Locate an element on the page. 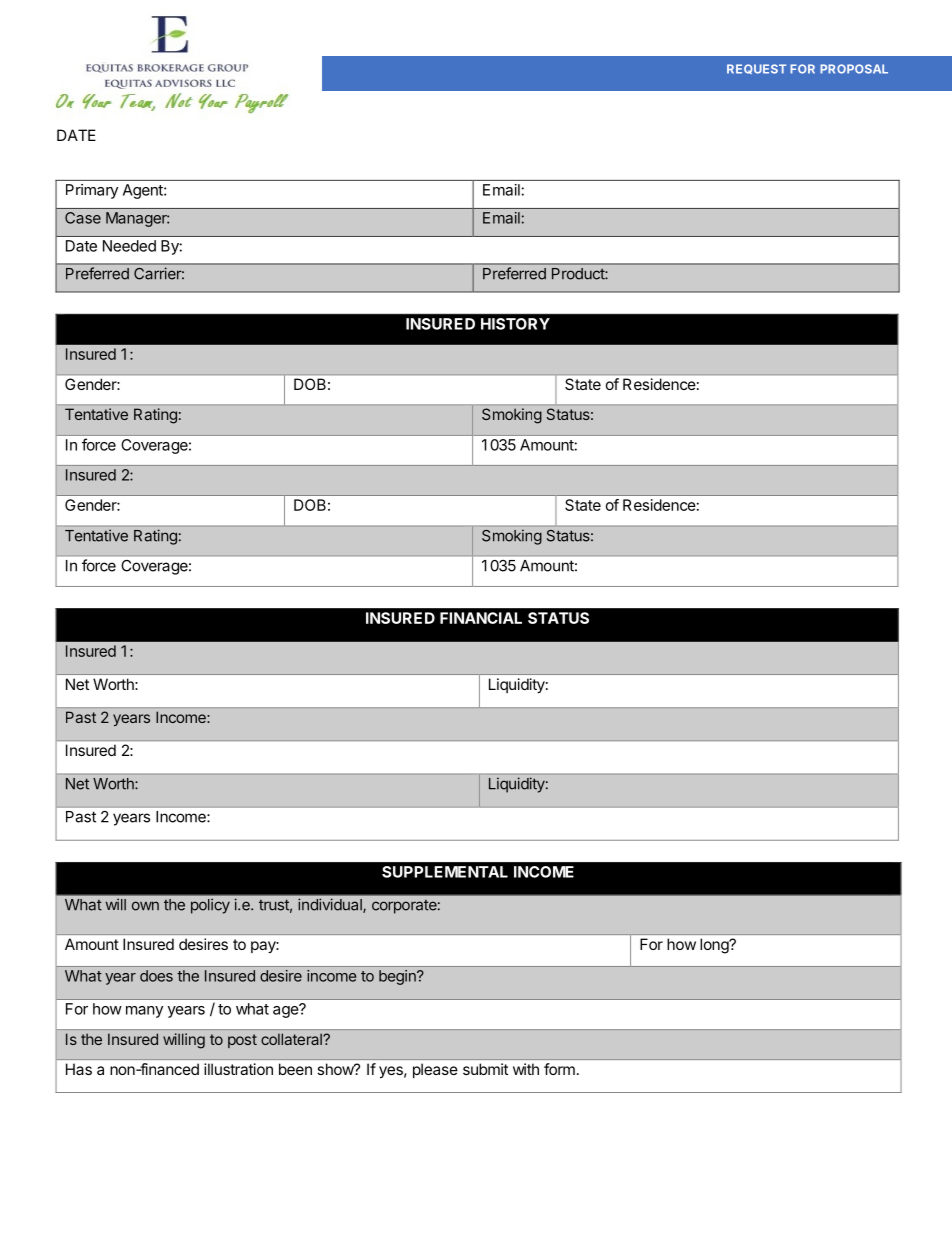 The image size is (952, 1233). submit is located at coordinates (485, 1069).
